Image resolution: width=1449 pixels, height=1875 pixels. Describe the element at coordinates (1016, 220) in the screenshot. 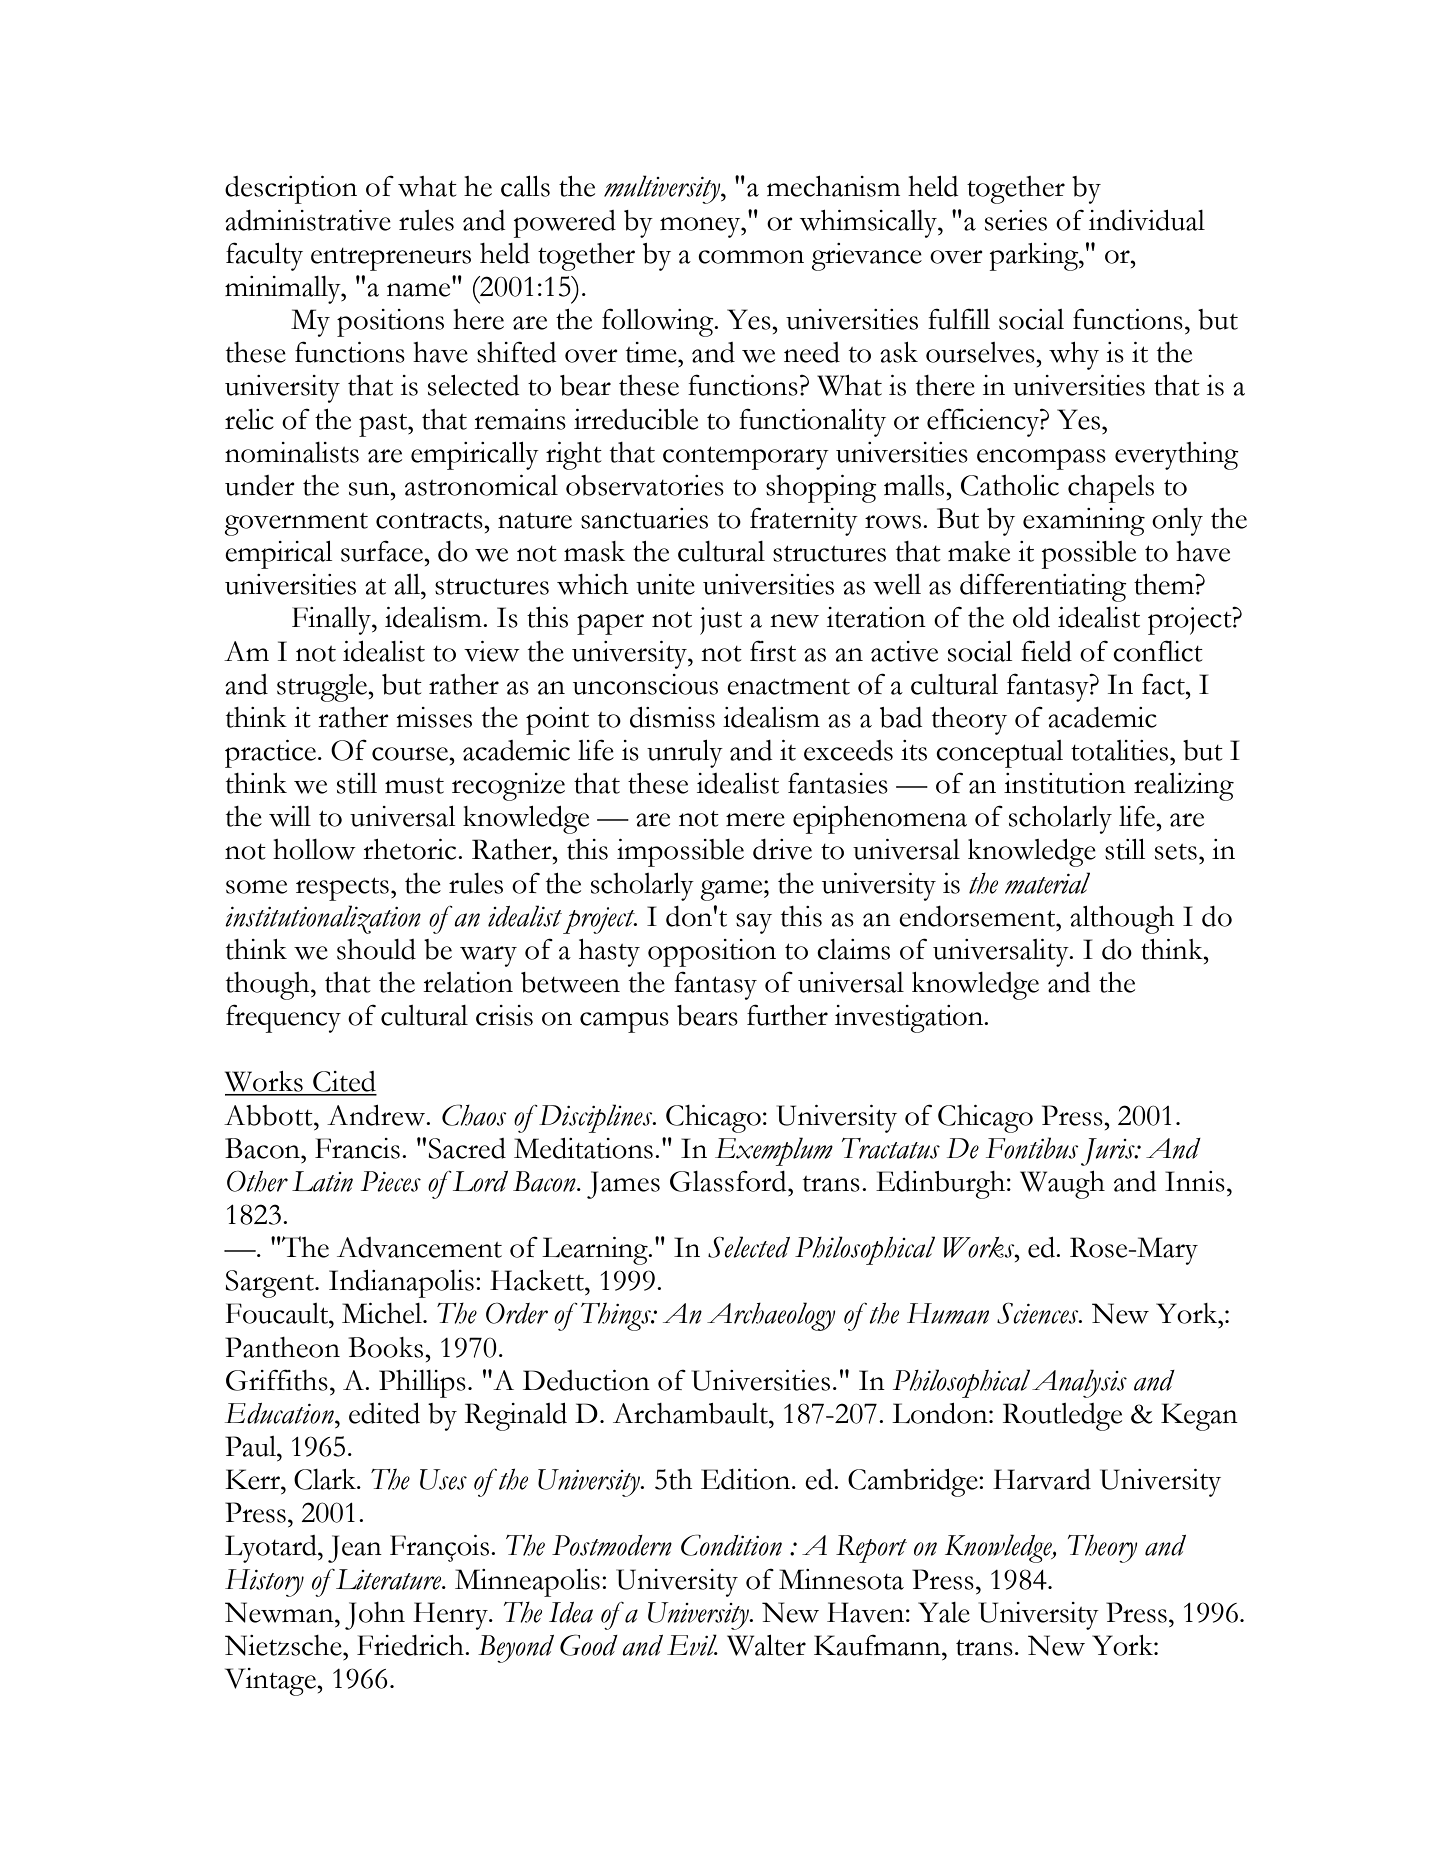

I see `series` at that location.
